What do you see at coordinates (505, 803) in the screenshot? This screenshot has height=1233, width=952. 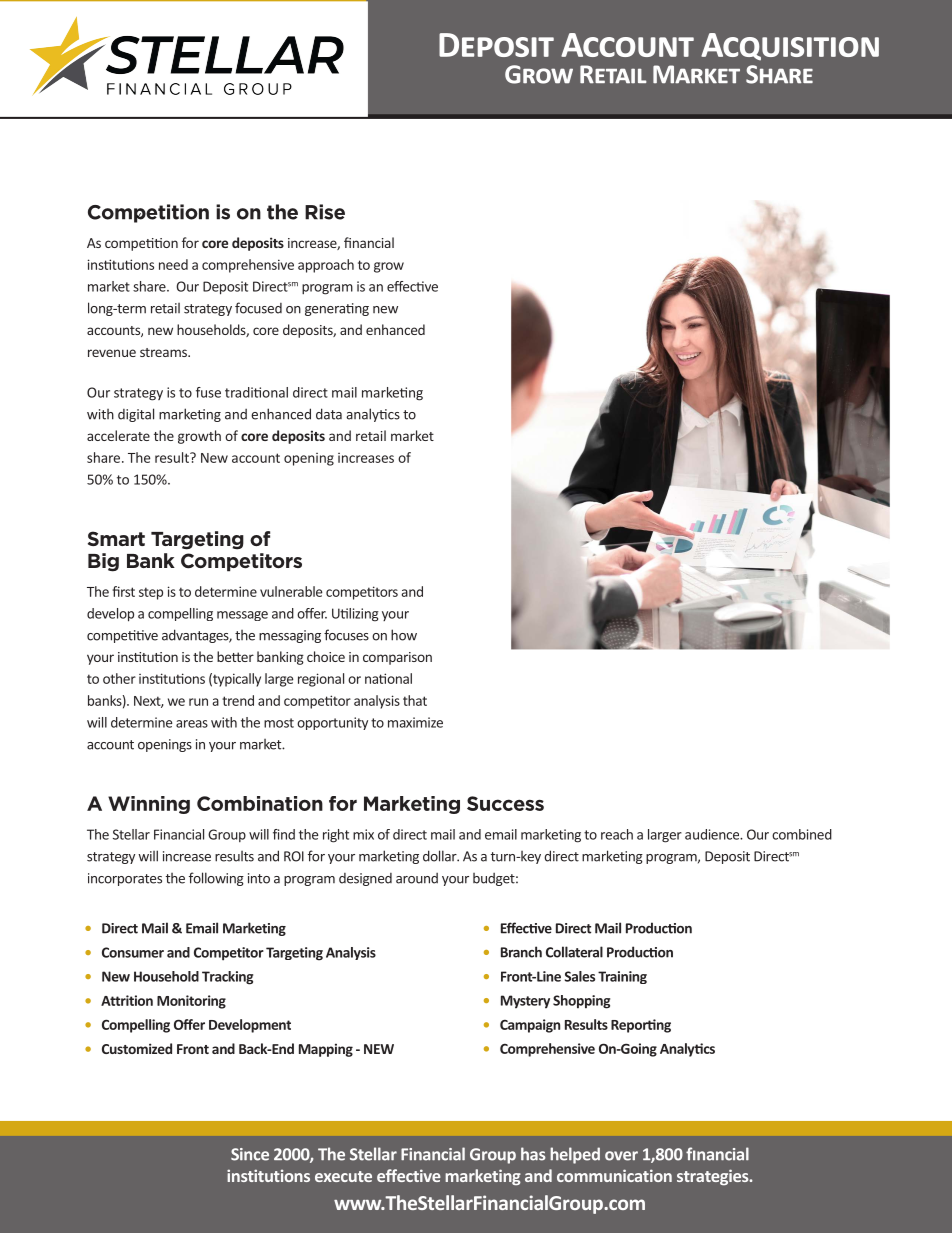 I see `Success` at bounding box center [505, 803].
